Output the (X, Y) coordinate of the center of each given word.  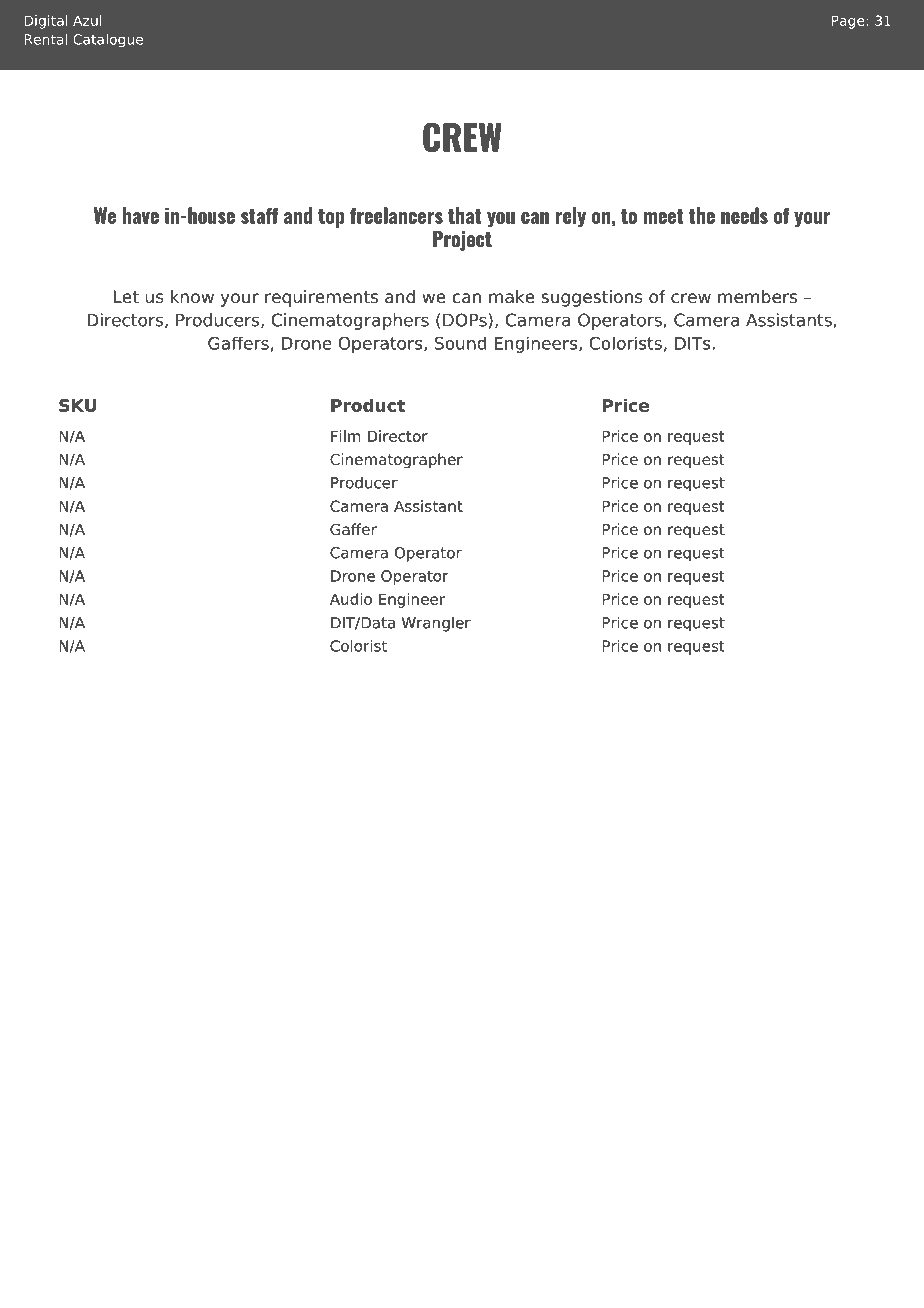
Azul (87, 20)
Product (368, 405)
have (140, 215)
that (465, 215)
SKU (77, 405)
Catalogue (108, 41)
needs (744, 215)
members (757, 297)
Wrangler (436, 624)
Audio (351, 599)
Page (849, 22)
